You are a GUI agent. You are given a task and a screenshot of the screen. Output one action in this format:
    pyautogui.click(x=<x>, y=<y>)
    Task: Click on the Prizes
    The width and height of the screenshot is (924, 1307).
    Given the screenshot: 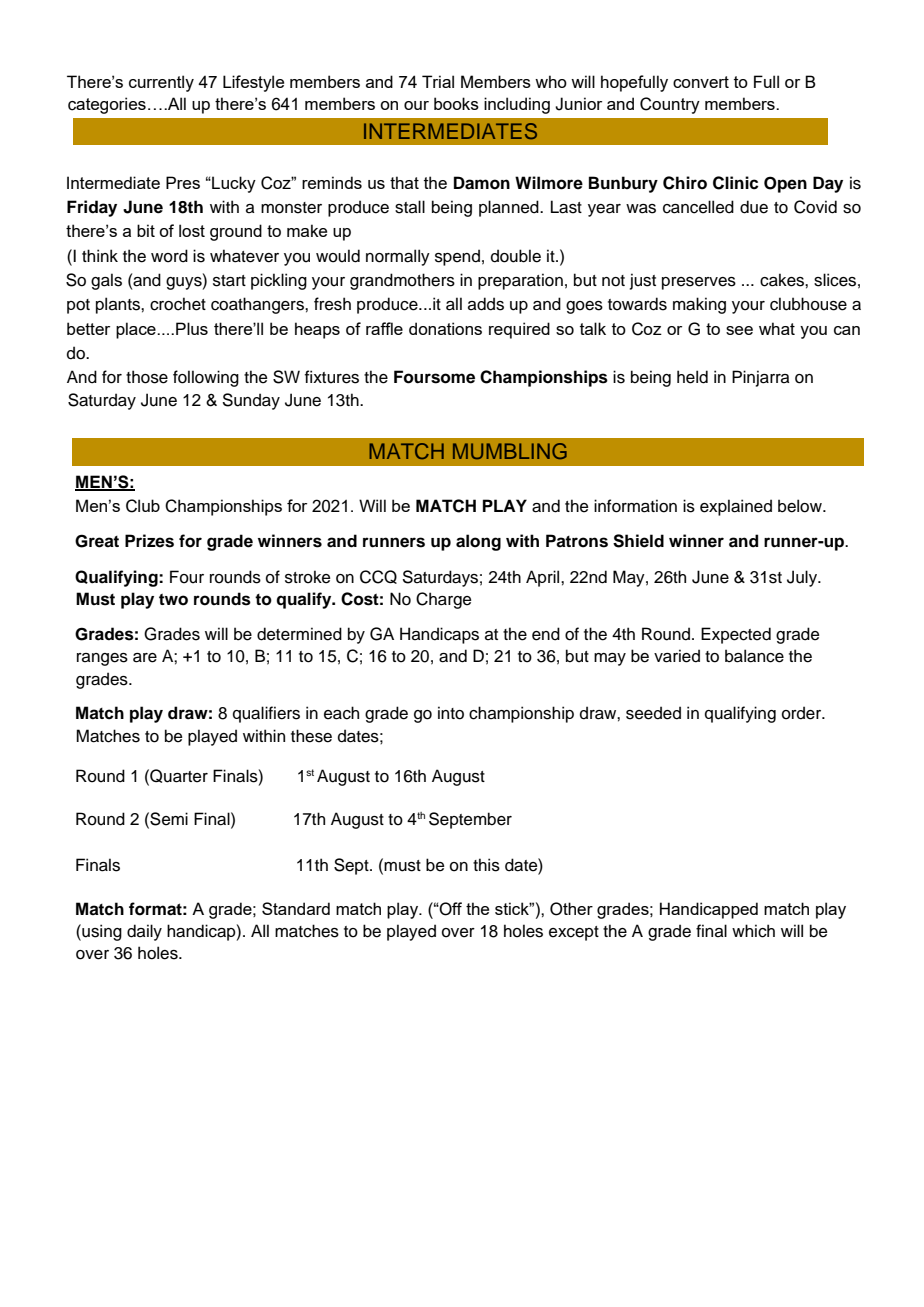 What is the action you would take?
    pyautogui.click(x=149, y=541)
